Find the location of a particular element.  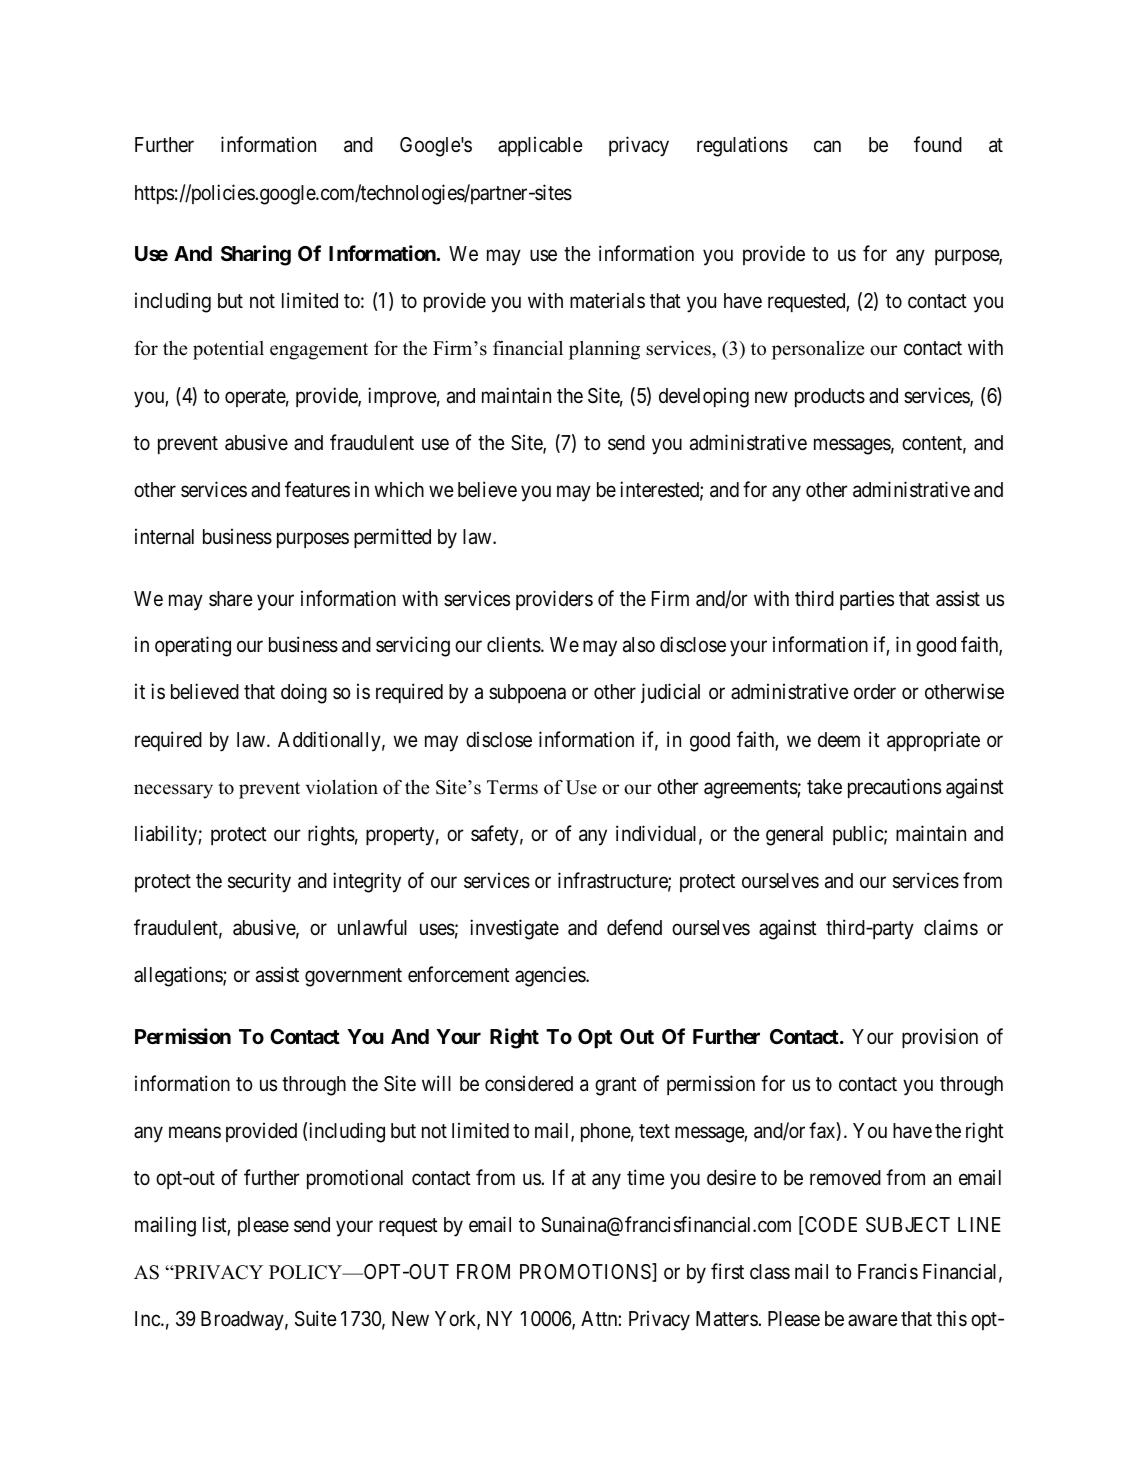

allegations is located at coordinates (179, 976).
